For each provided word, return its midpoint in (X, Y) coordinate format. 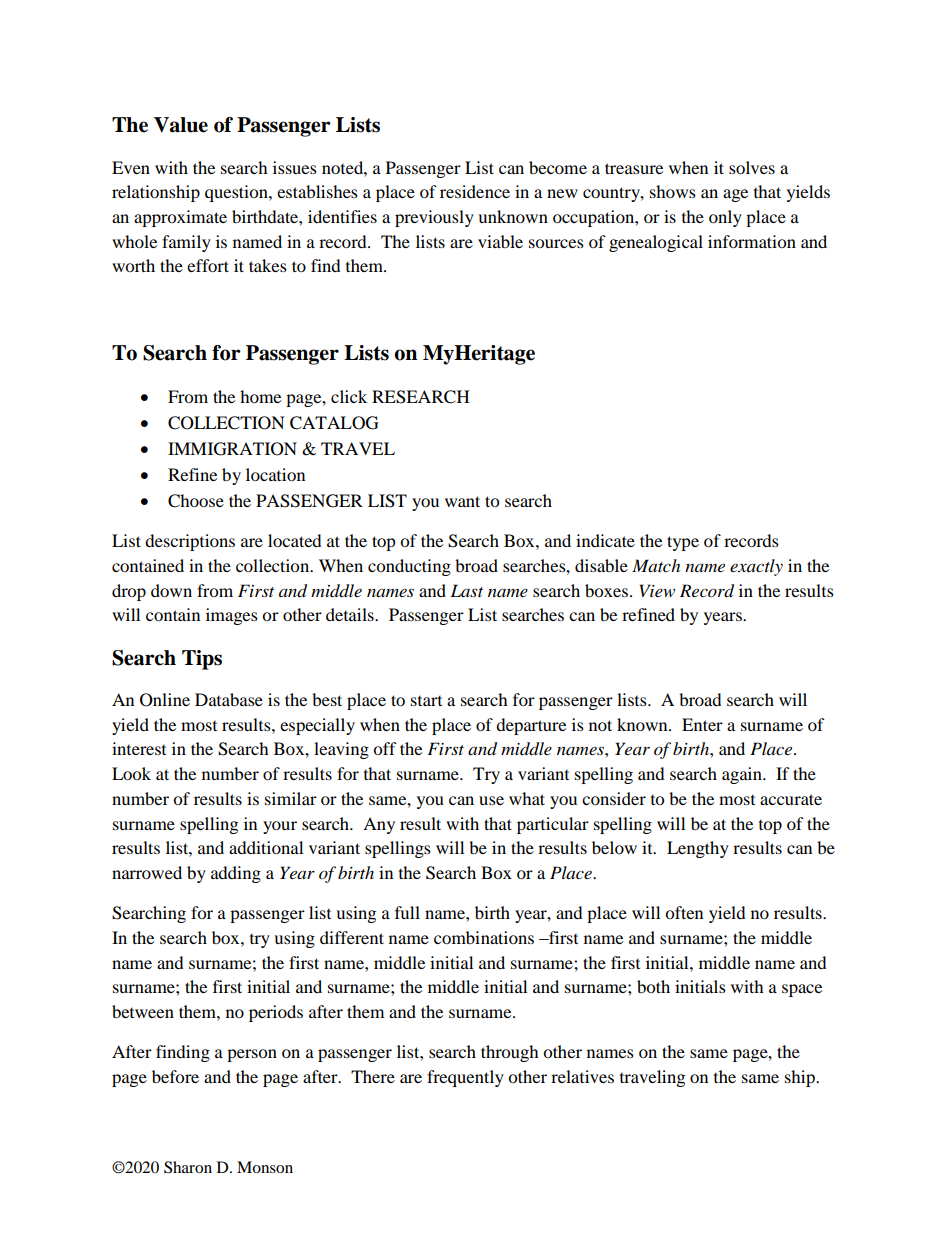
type (683, 543)
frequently (465, 1078)
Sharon (188, 1167)
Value (181, 125)
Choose (196, 501)
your (280, 827)
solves (752, 167)
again (743, 775)
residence (475, 191)
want (462, 501)
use (491, 800)
